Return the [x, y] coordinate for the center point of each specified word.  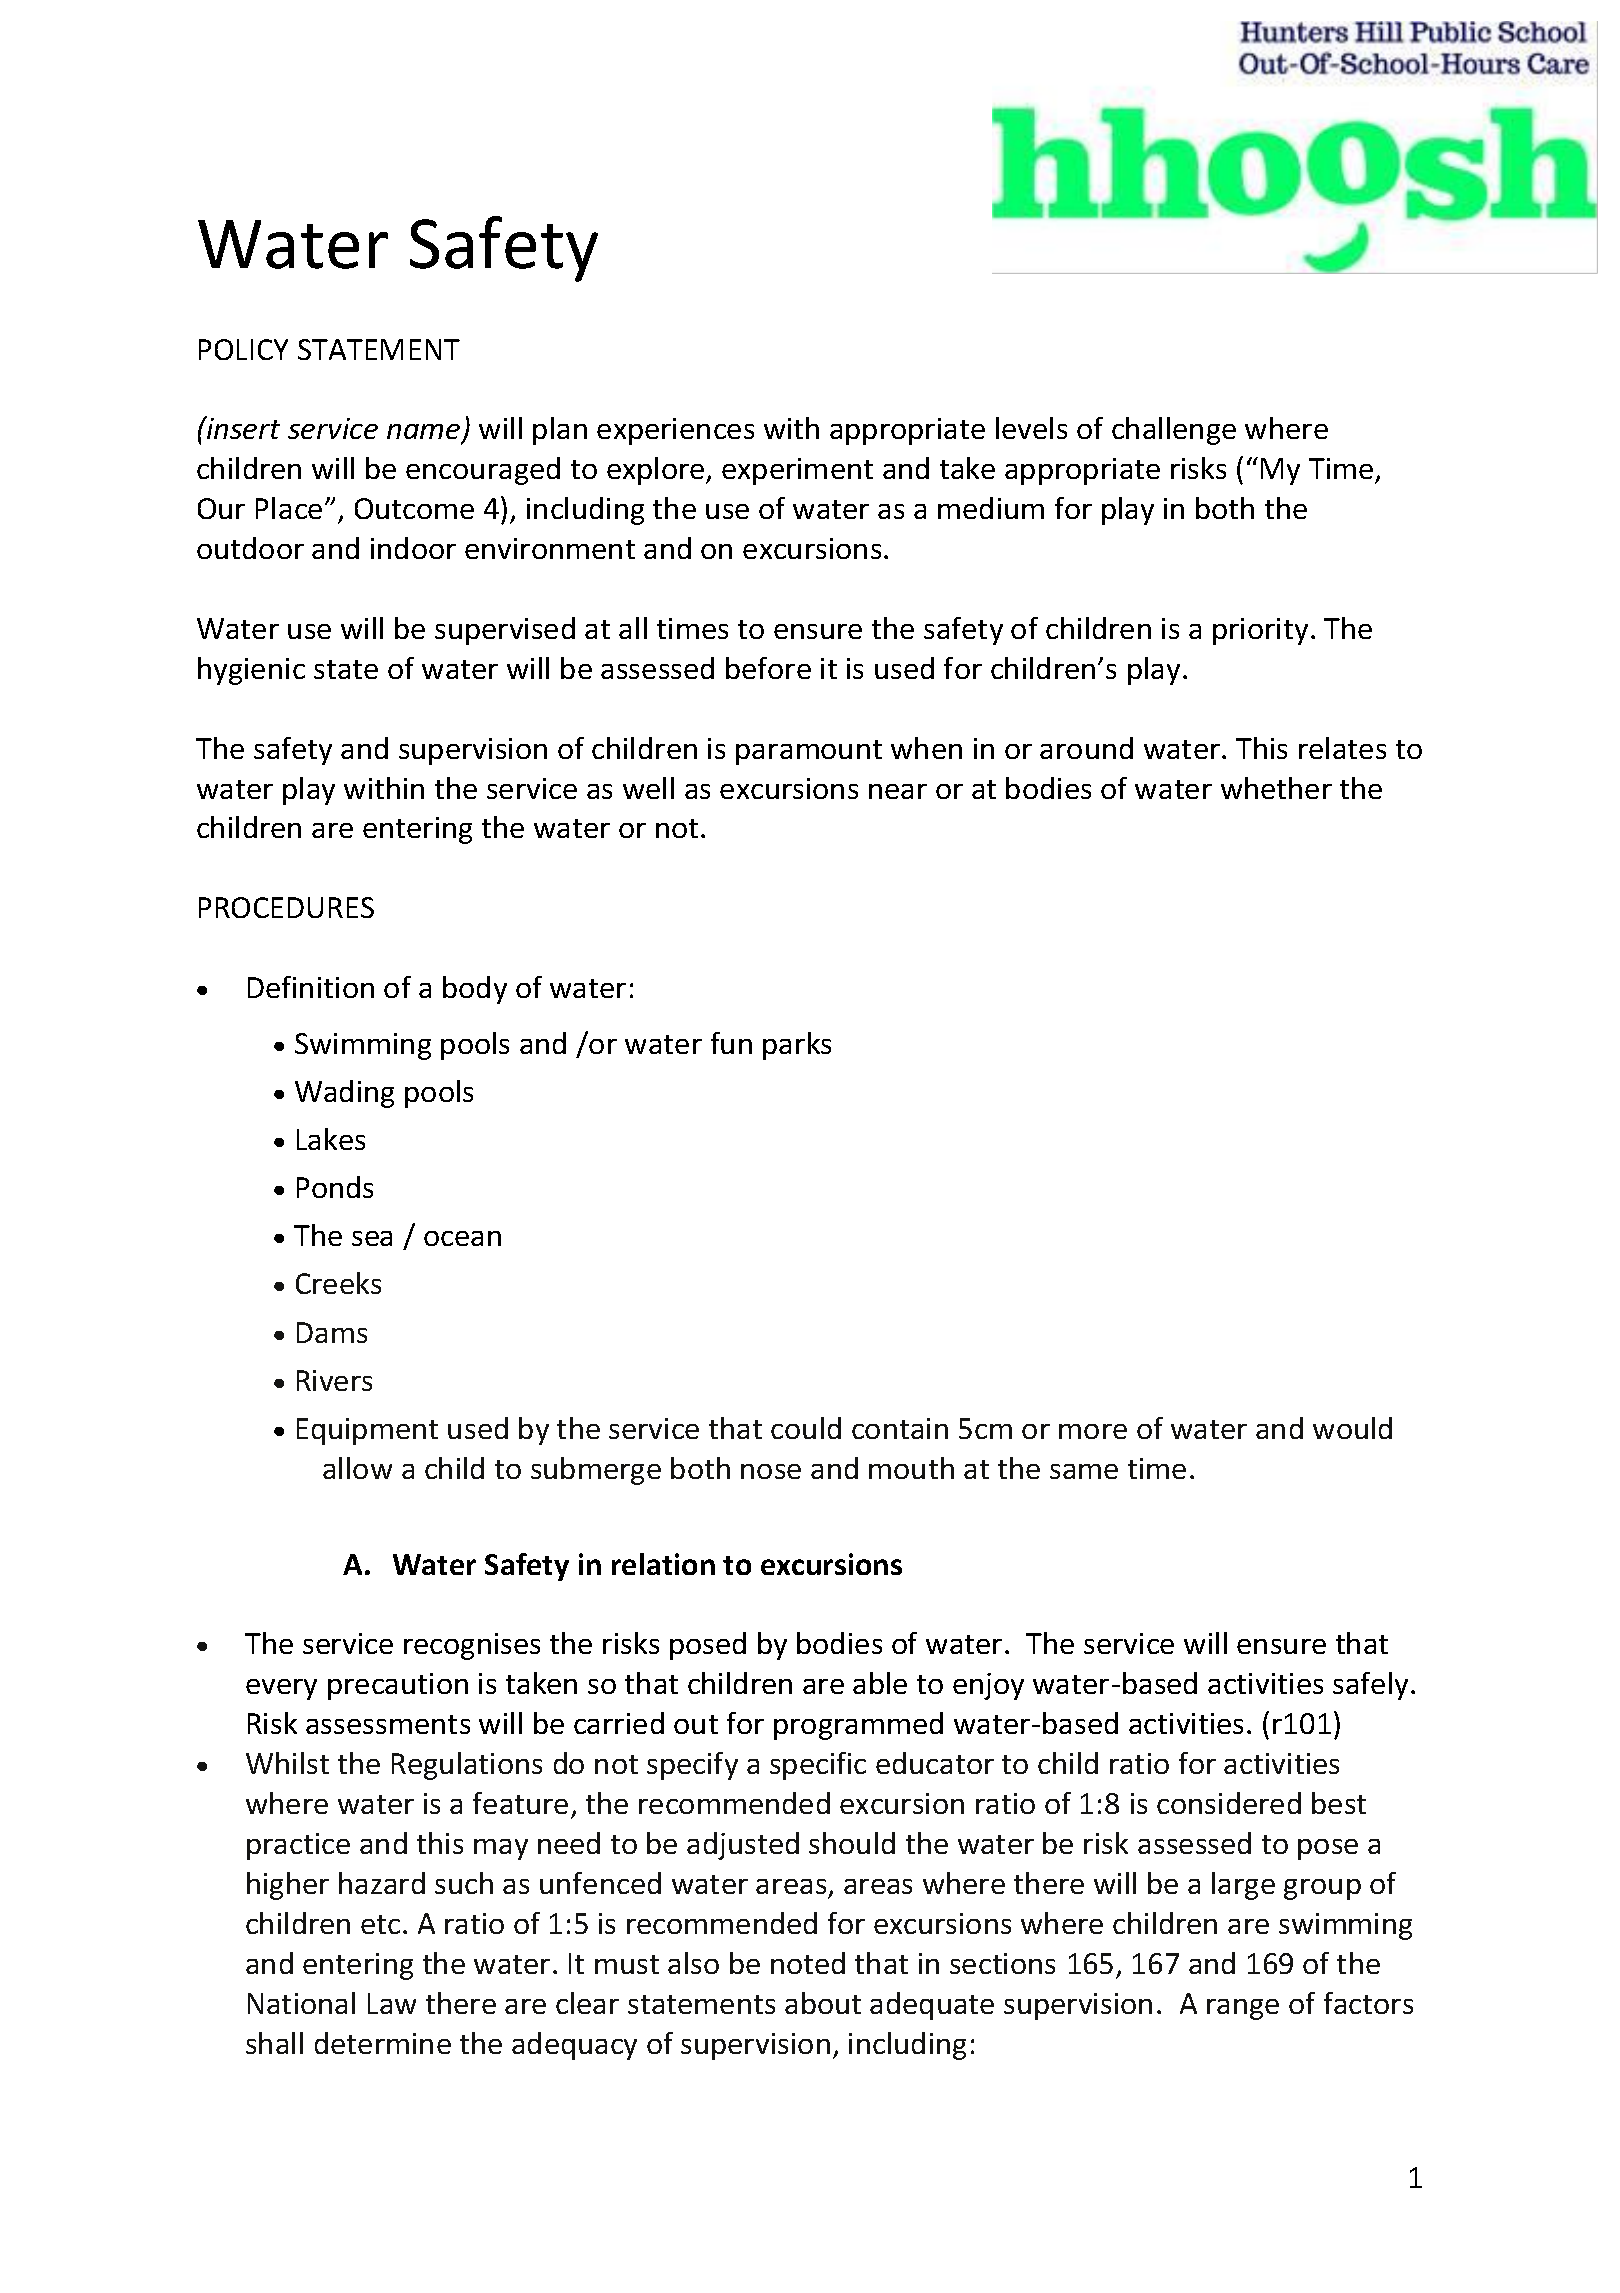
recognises [472, 1646]
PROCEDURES [286, 907]
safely [1370, 1686]
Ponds [335, 1187]
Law [392, 2003]
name [425, 433]
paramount [809, 752]
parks [797, 1046]
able [880, 1683]
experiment [797, 471]
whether [1276, 788]
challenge [1174, 431]
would [1352, 1428]
